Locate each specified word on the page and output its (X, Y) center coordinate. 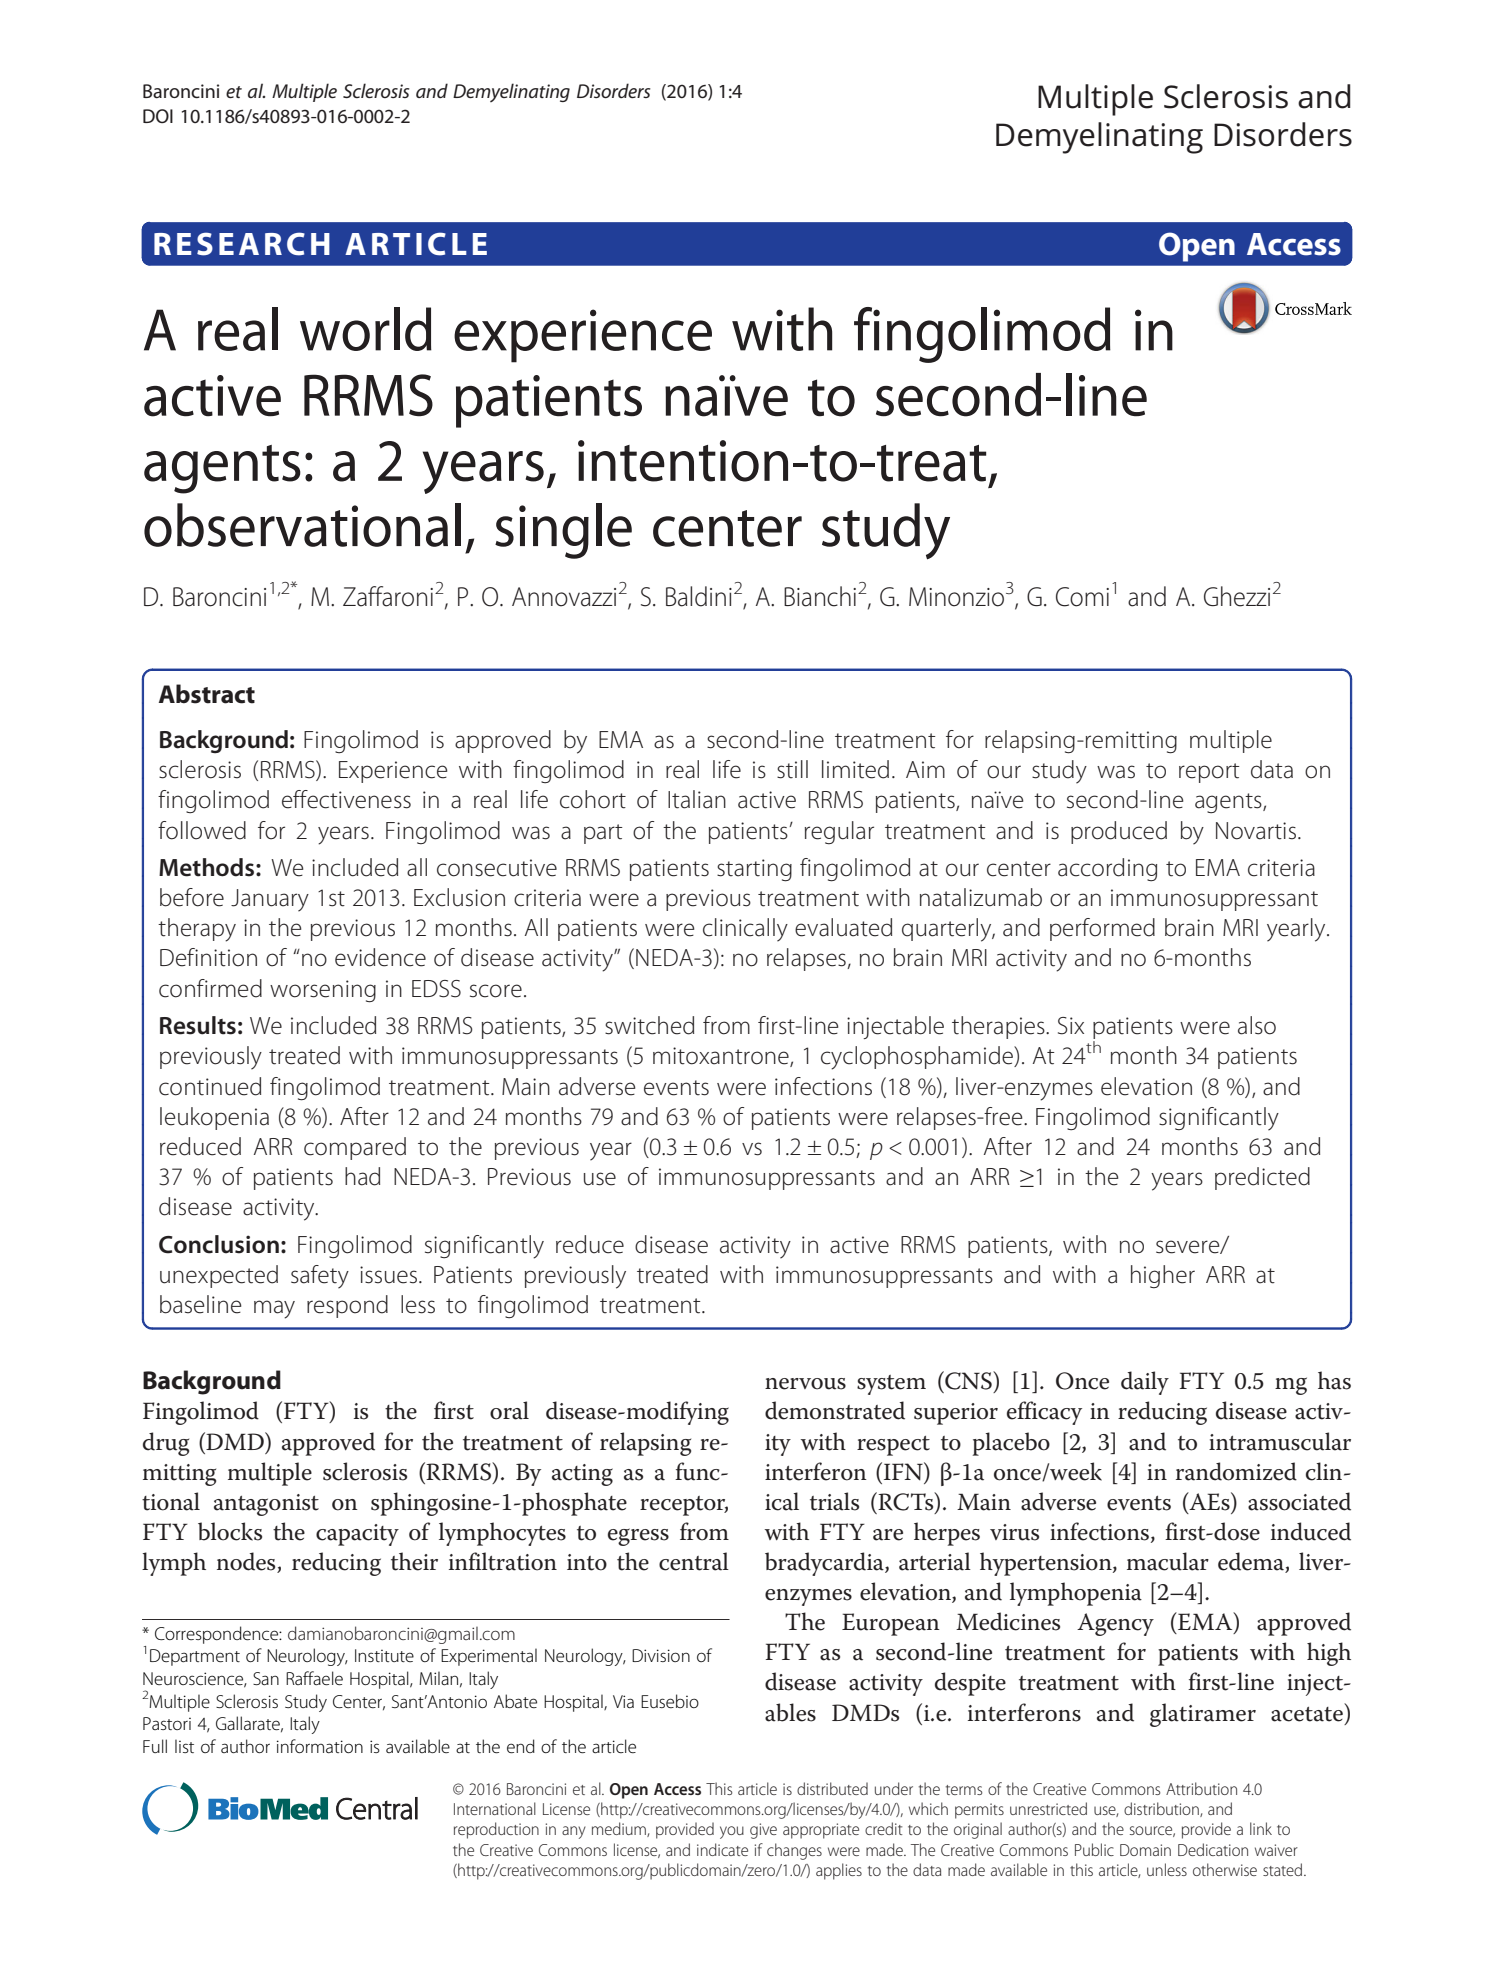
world (366, 329)
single (563, 531)
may (274, 1309)
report (1209, 773)
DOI (158, 116)
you (732, 1832)
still (792, 769)
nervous (805, 1384)
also (1257, 1025)
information (320, 1746)
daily (1145, 1383)
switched (649, 1025)
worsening (323, 991)
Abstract (207, 694)
